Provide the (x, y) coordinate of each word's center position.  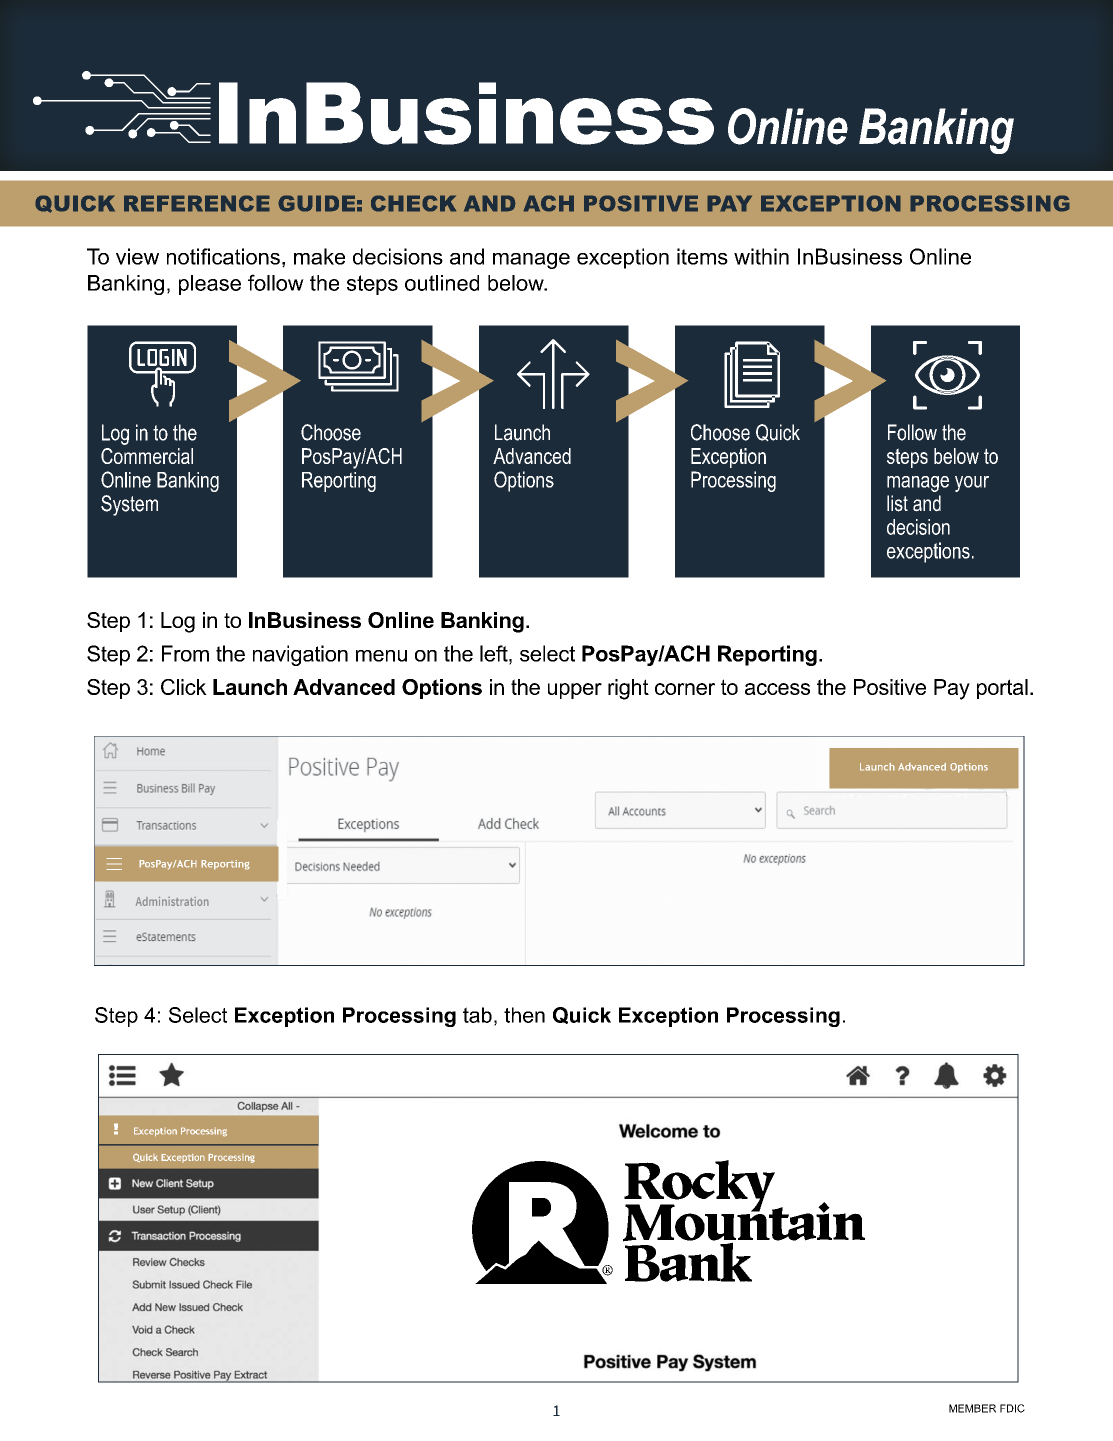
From (185, 653)
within (761, 256)
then (524, 1015)
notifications (223, 256)
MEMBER (972, 1408)
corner (685, 689)
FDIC (1012, 1408)
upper (575, 691)
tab (477, 1015)
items (702, 256)
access (777, 689)
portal (1002, 689)
